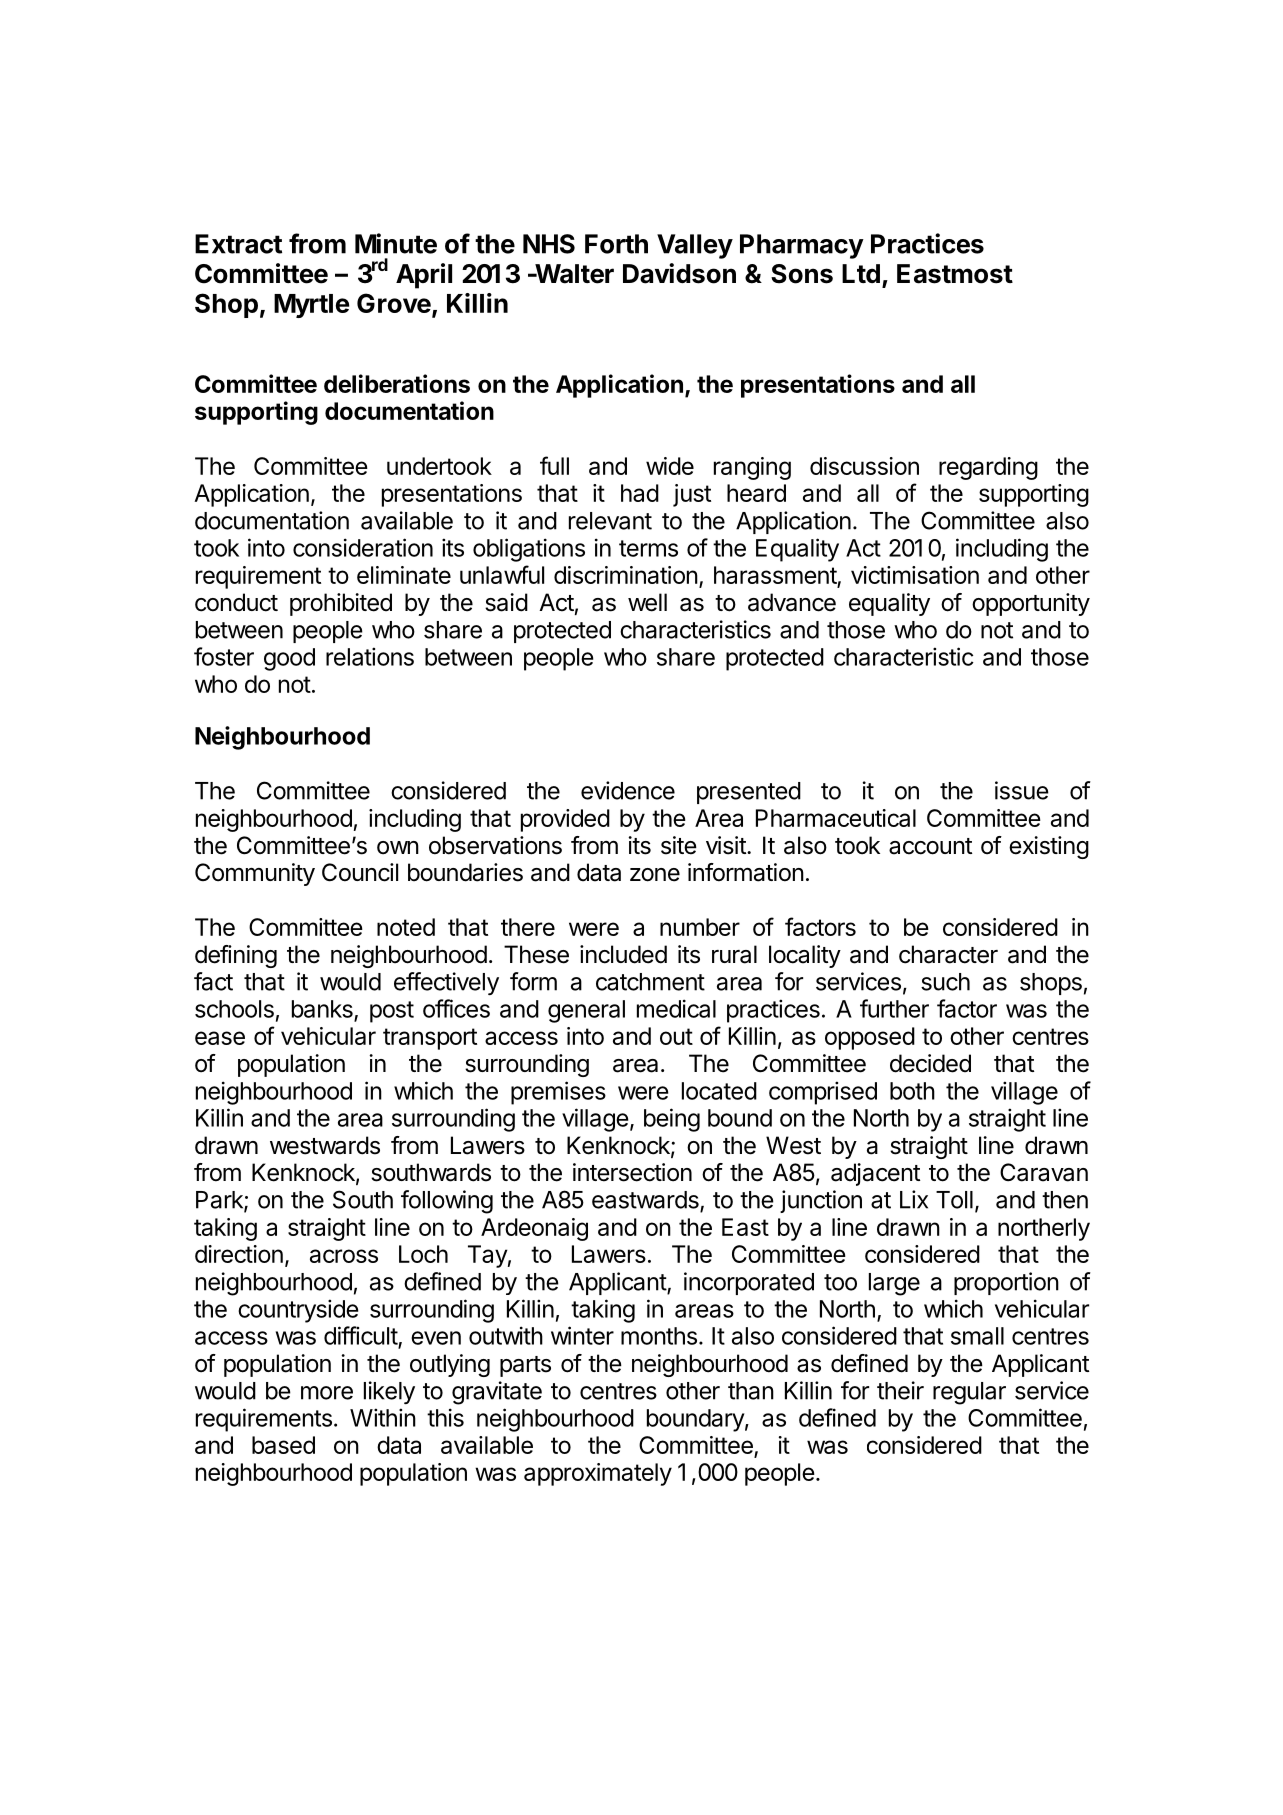  I want to click on account, so click(930, 846).
